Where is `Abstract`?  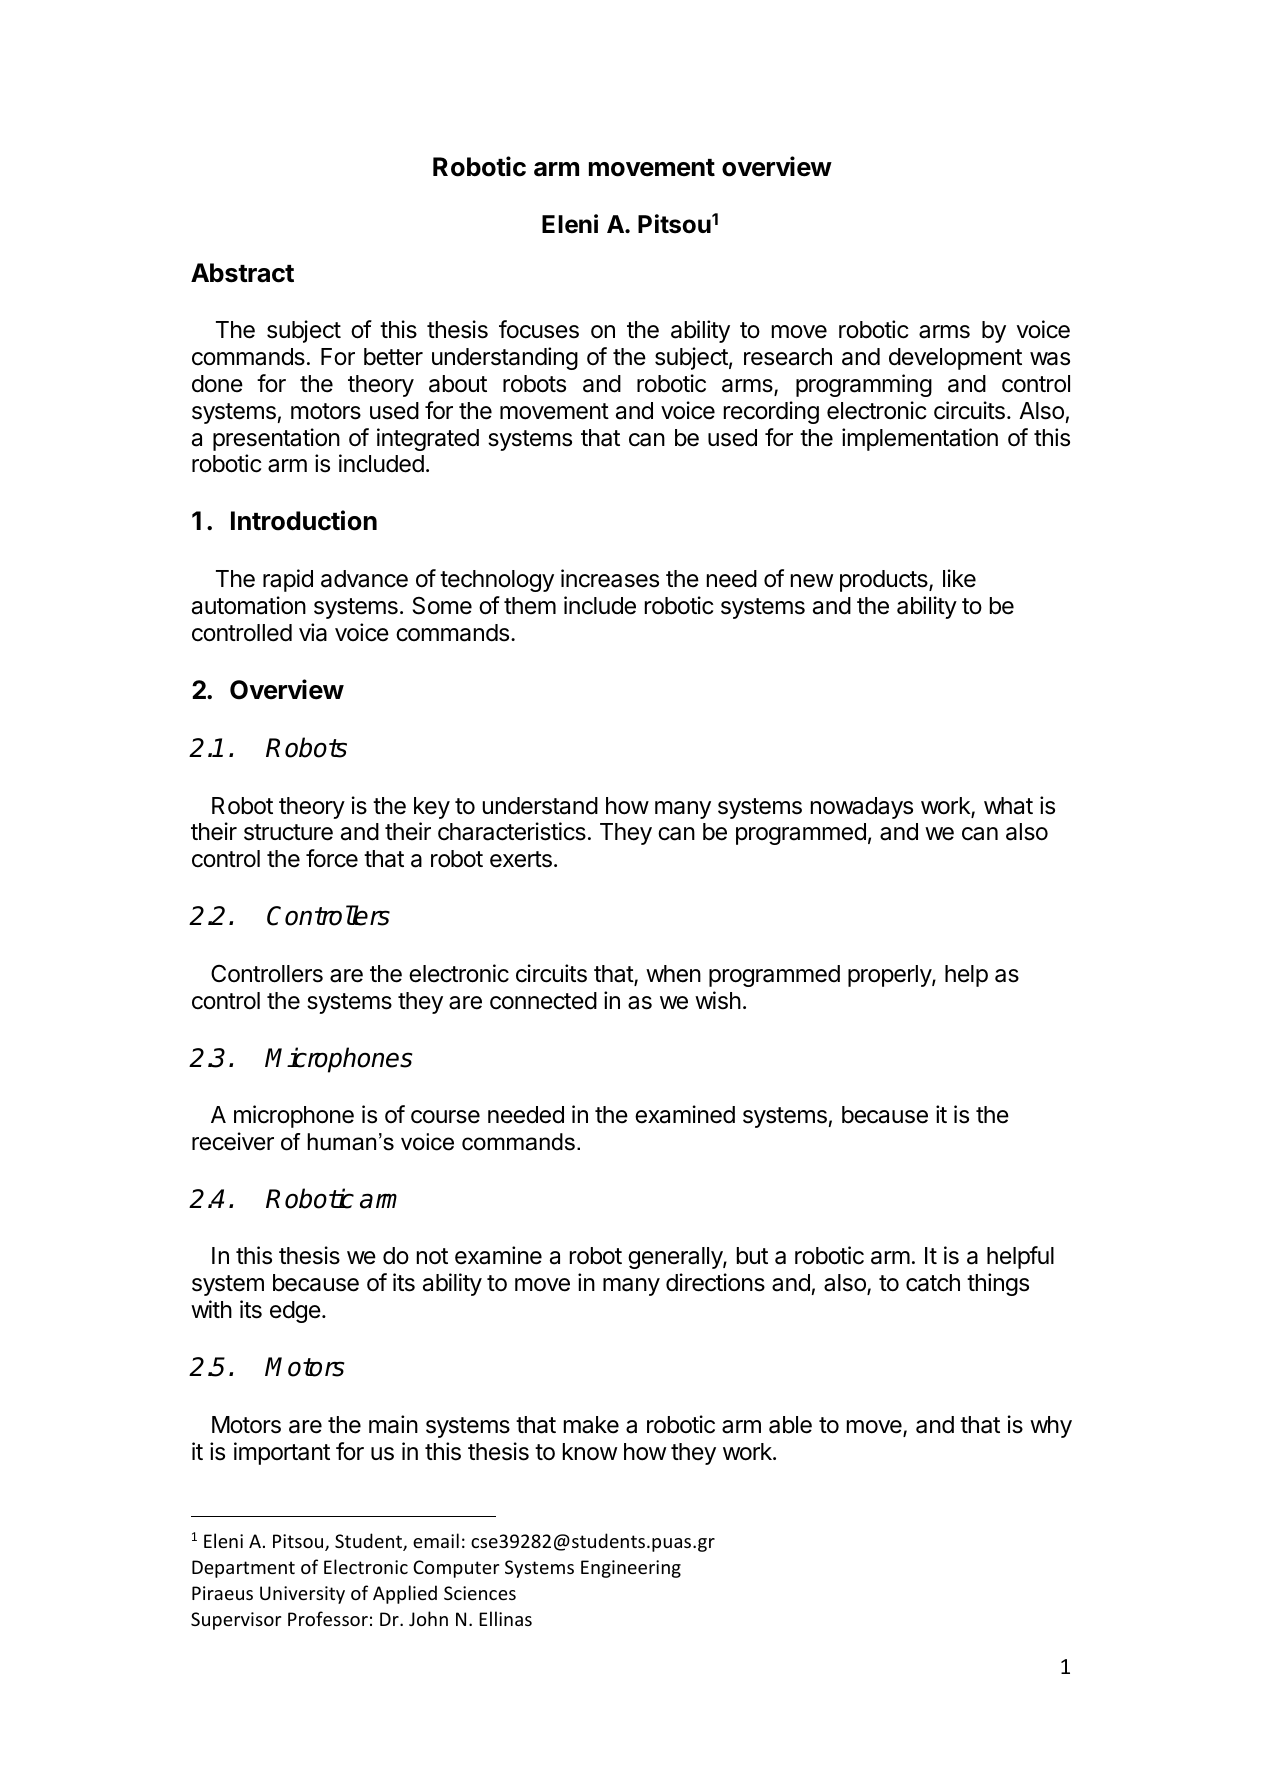 Abstract is located at coordinates (242, 273).
